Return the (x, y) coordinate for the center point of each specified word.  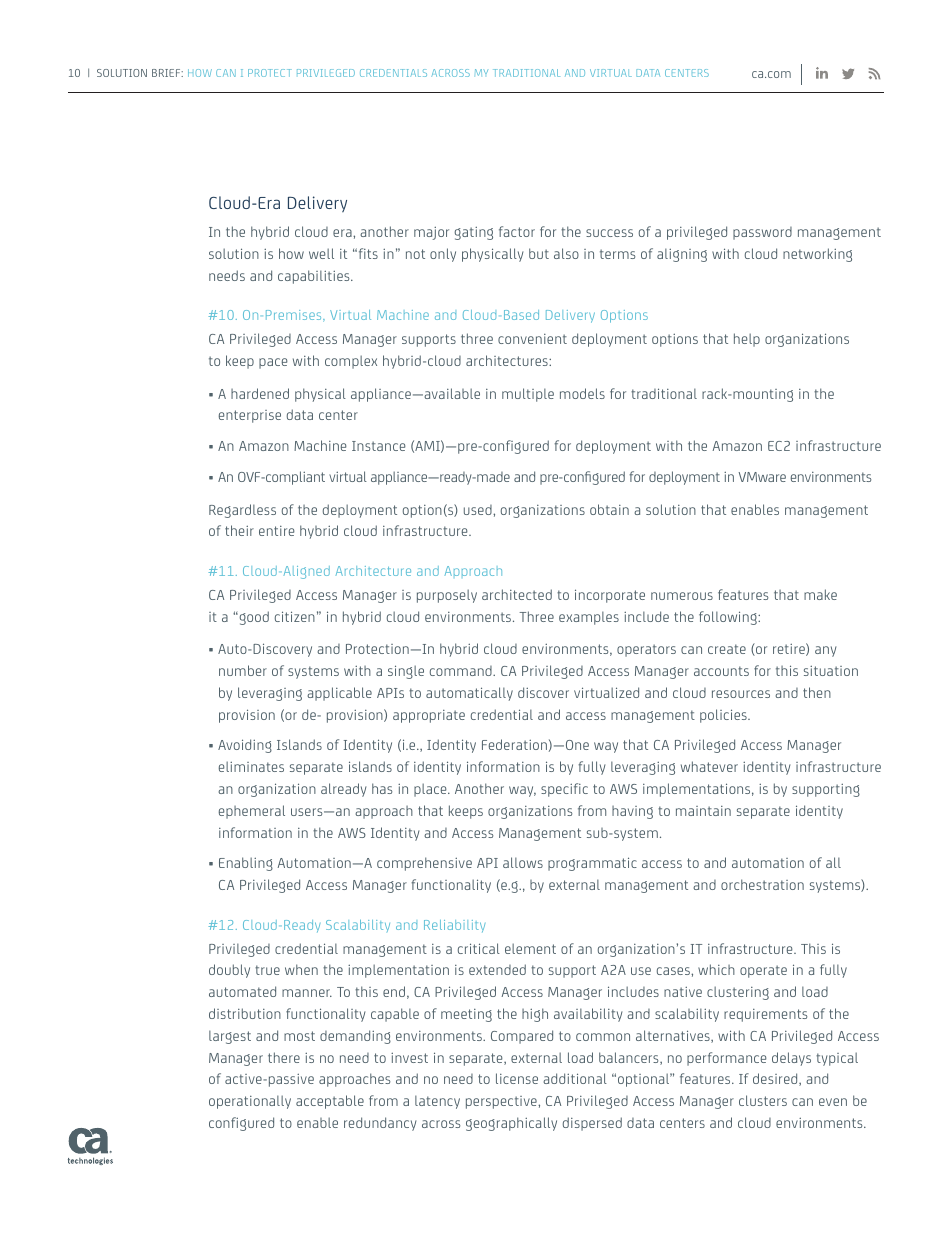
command (462, 671)
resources (741, 694)
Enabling (246, 864)
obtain (609, 509)
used (479, 510)
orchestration (762, 884)
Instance (379, 446)
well (321, 253)
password (762, 233)
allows (523, 862)
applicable (339, 694)
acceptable (330, 1102)
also (566, 253)
